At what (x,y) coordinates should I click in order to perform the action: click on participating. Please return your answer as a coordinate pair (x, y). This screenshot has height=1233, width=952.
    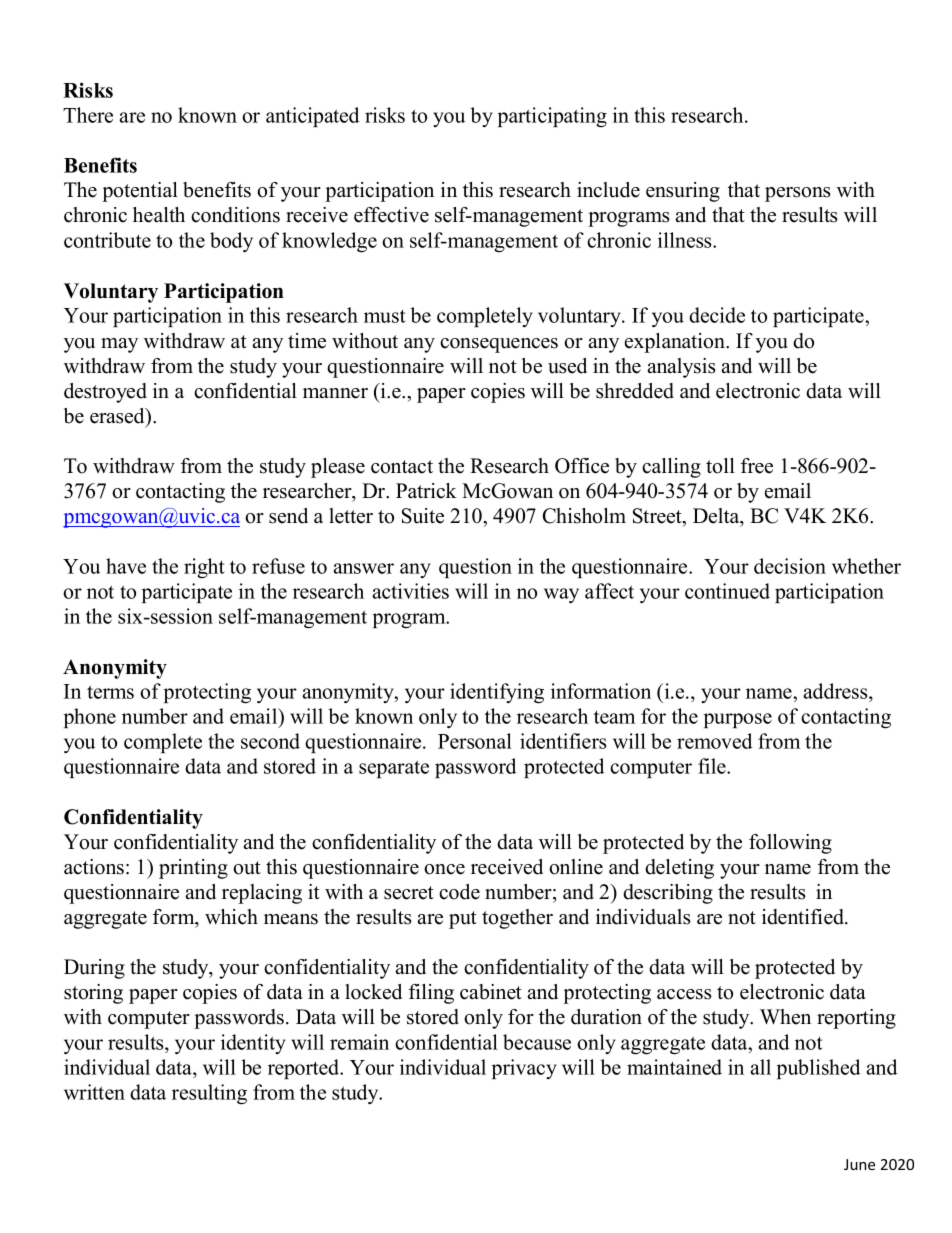
    Looking at the image, I should click on (552, 117).
